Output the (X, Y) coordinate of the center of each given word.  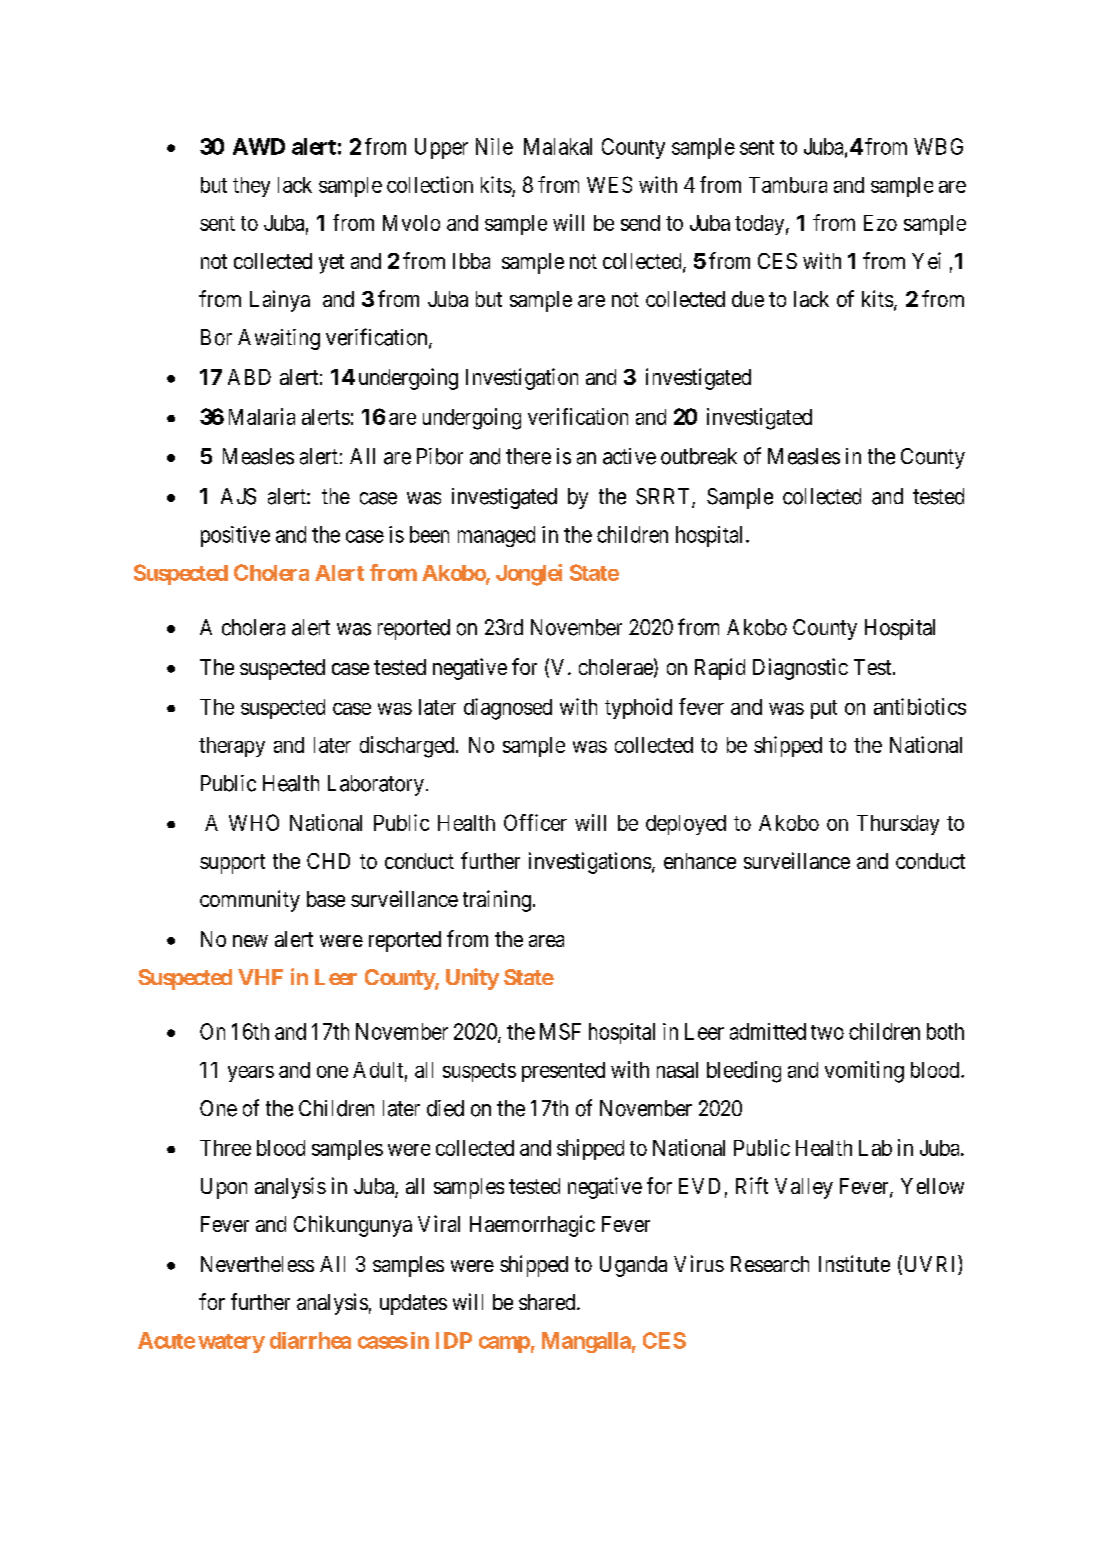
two (827, 1032)
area (546, 941)
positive (235, 536)
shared (548, 1302)
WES (609, 184)
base (326, 899)
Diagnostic (800, 669)
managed (496, 536)
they (251, 187)
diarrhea (310, 1340)
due (748, 299)
